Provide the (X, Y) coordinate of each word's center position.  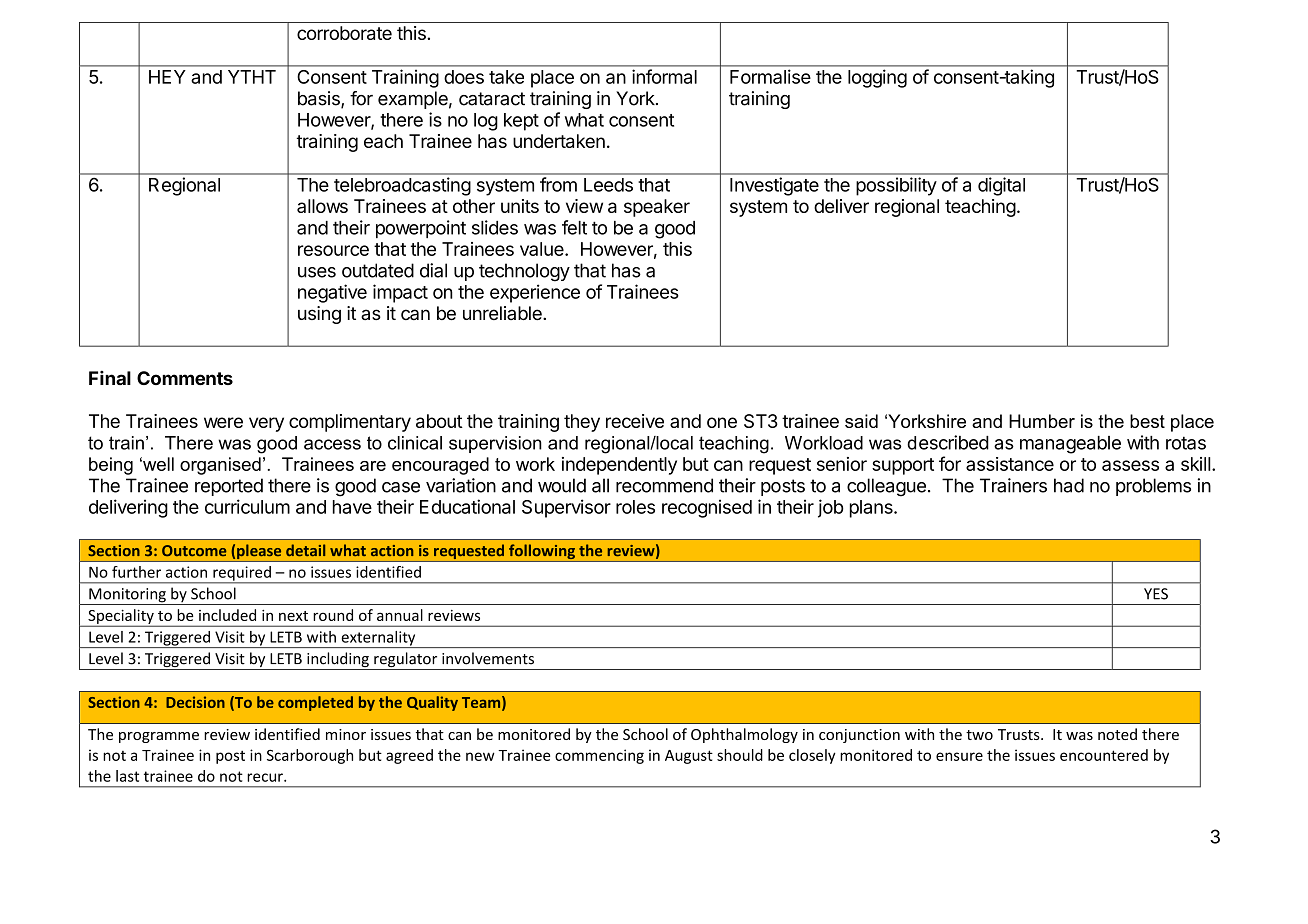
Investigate (774, 186)
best (1147, 421)
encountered (1104, 755)
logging (877, 78)
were (223, 422)
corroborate (344, 33)
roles (635, 507)
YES (1156, 594)
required (242, 574)
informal (664, 76)
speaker (657, 208)
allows (322, 206)
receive (635, 421)
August (689, 757)
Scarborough (310, 756)
